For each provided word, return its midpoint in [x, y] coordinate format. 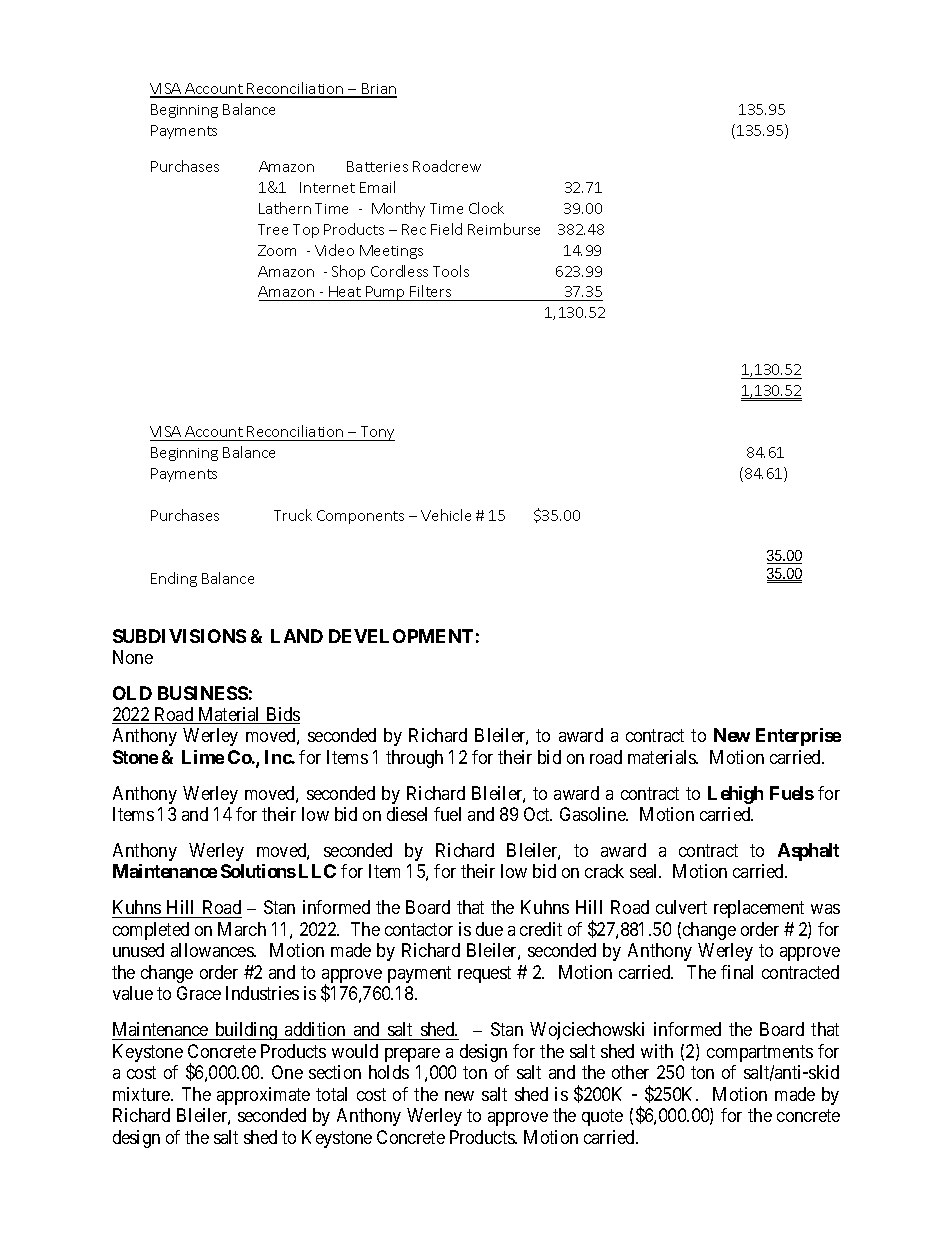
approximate [263, 1096]
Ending [174, 579]
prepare [412, 1055]
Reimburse [504, 229]
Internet [327, 187]
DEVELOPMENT [401, 636]
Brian [378, 90]
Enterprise [798, 737]
